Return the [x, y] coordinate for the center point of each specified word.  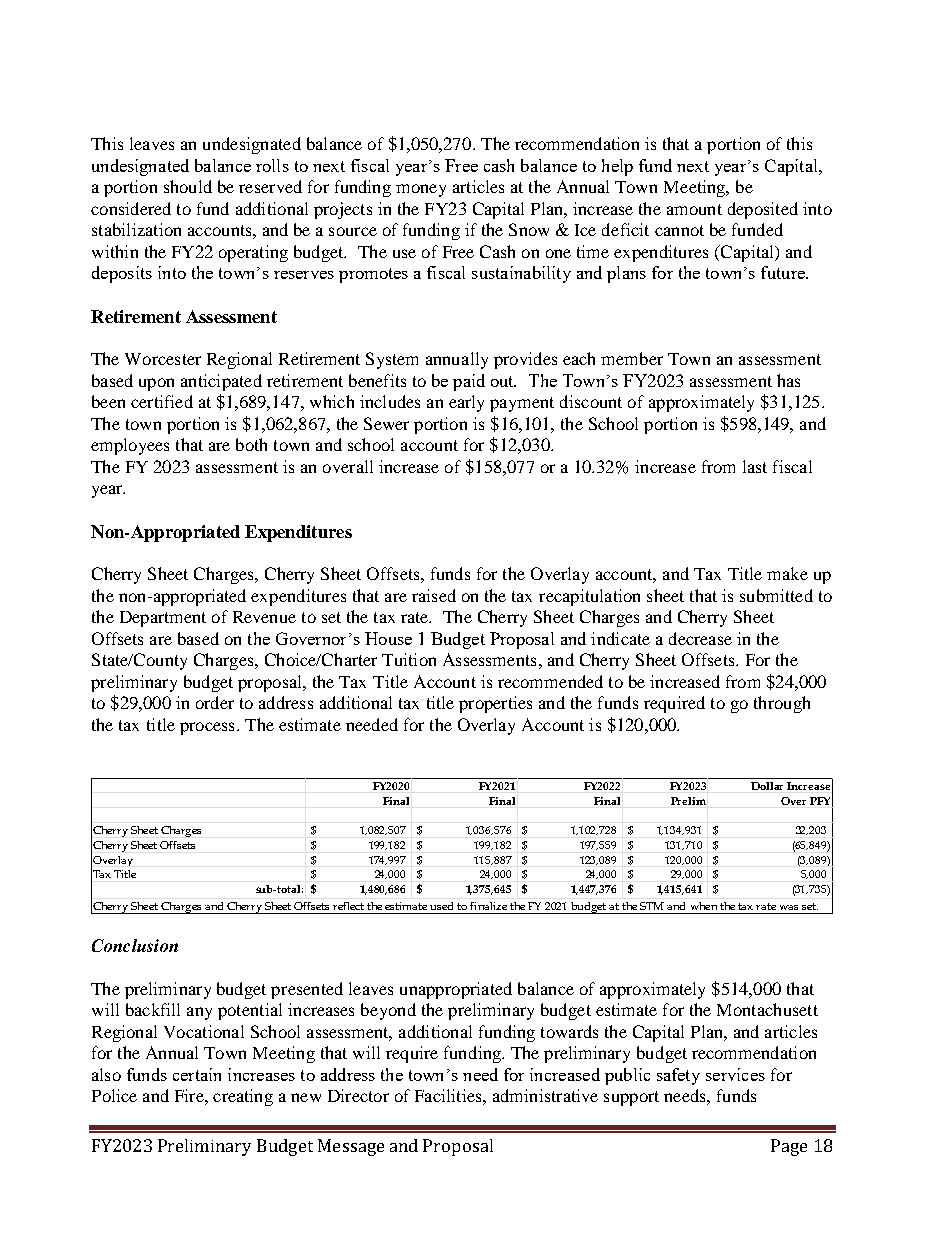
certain [197, 1074]
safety [678, 1076]
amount [694, 209]
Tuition [409, 659]
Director [358, 1095]
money [421, 190]
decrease [700, 638]
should [188, 186]
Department [163, 619]
